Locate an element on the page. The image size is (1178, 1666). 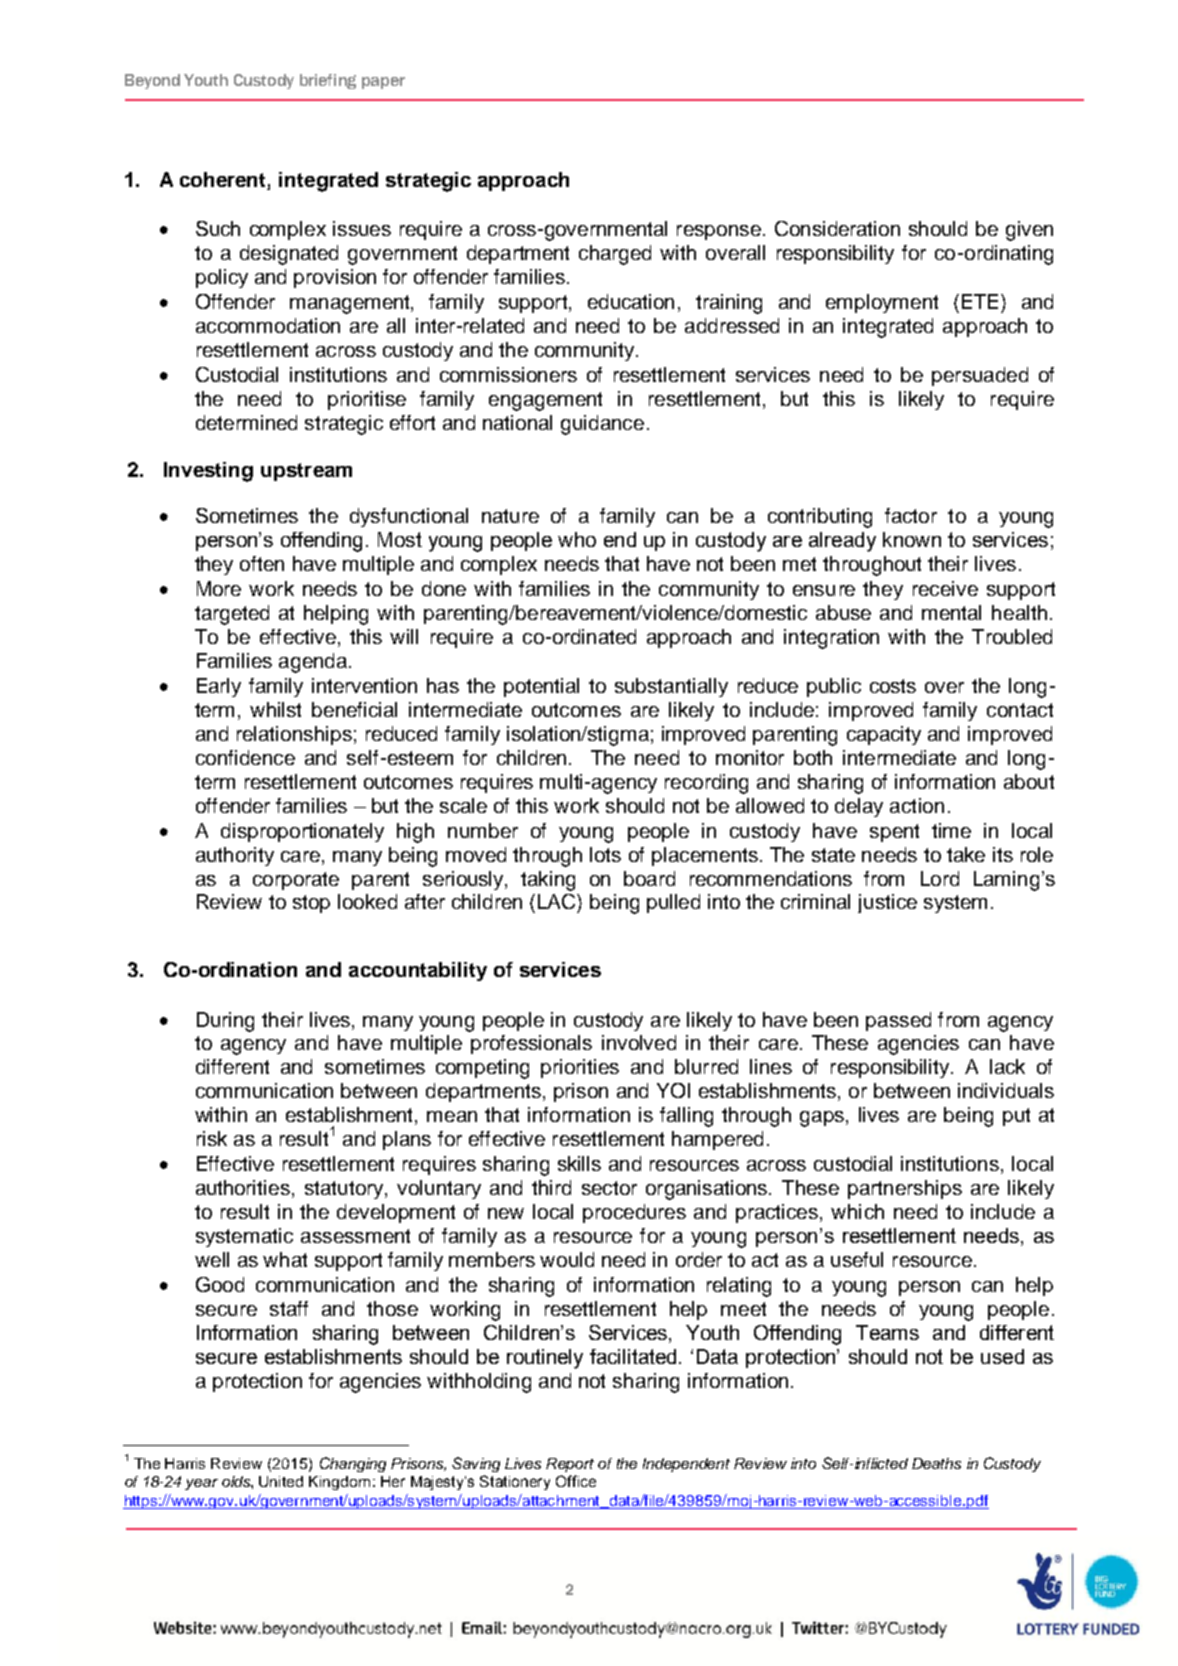
confidence is located at coordinates (245, 757).
